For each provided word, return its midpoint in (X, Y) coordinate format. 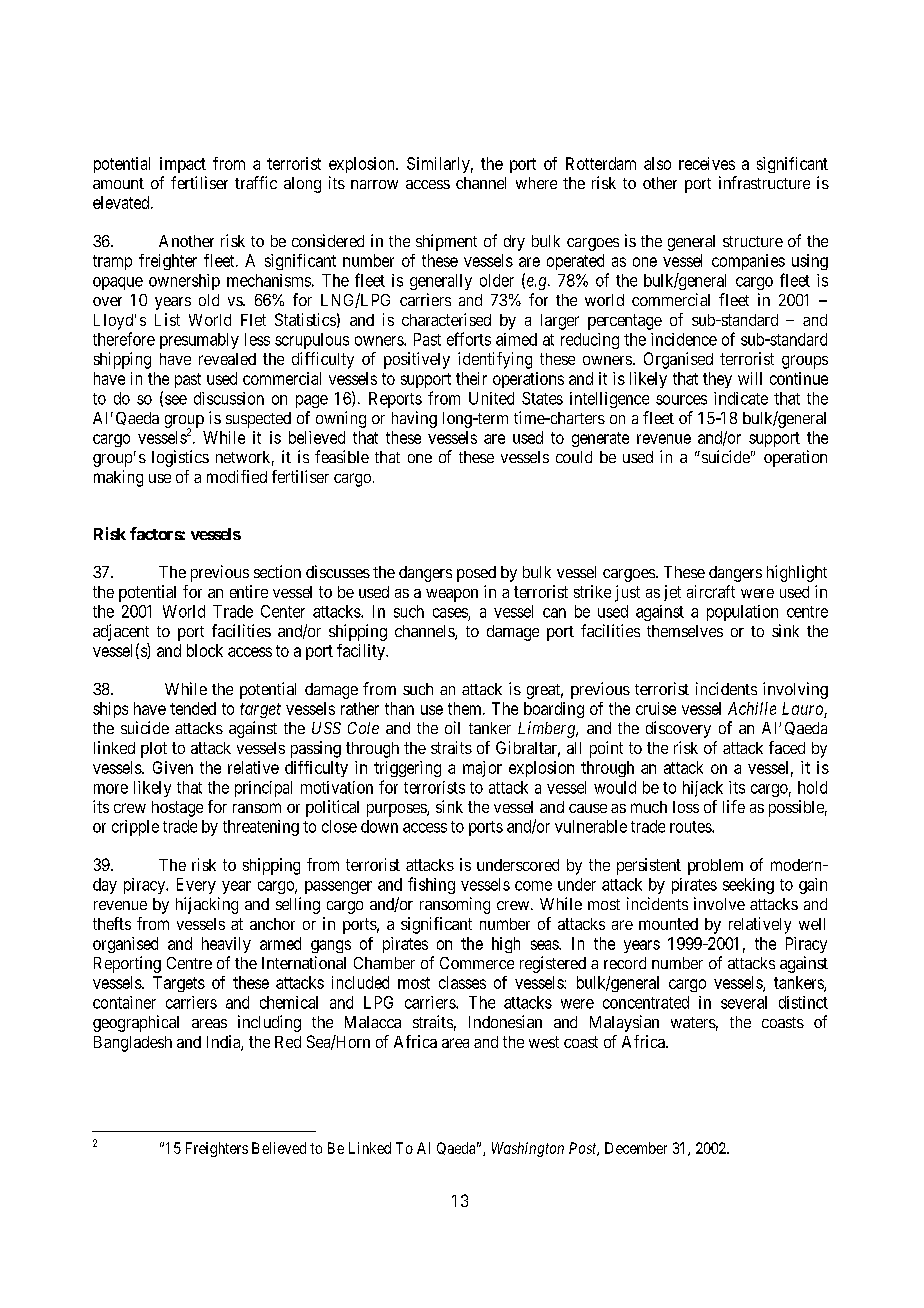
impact (183, 165)
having (414, 419)
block (205, 650)
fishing (431, 885)
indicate (741, 398)
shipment (446, 242)
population (742, 613)
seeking (748, 886)
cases (450, 613)
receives (707, 163)
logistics (180, 458)
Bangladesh (133, 1044)
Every (196, 886)
